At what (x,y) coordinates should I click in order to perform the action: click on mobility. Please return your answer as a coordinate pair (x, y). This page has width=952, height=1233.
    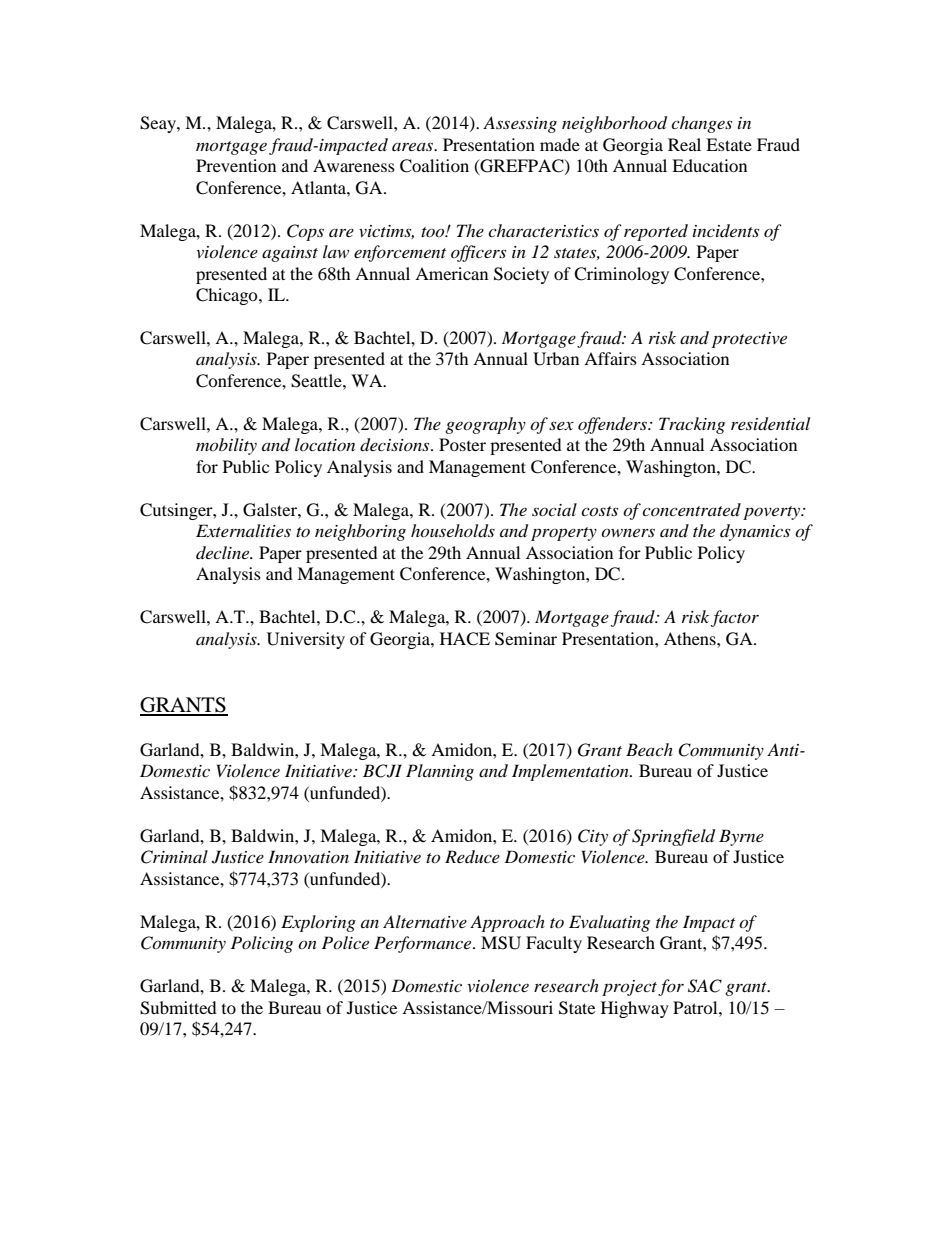
    Looking at the image, I should click on (226, 446).
